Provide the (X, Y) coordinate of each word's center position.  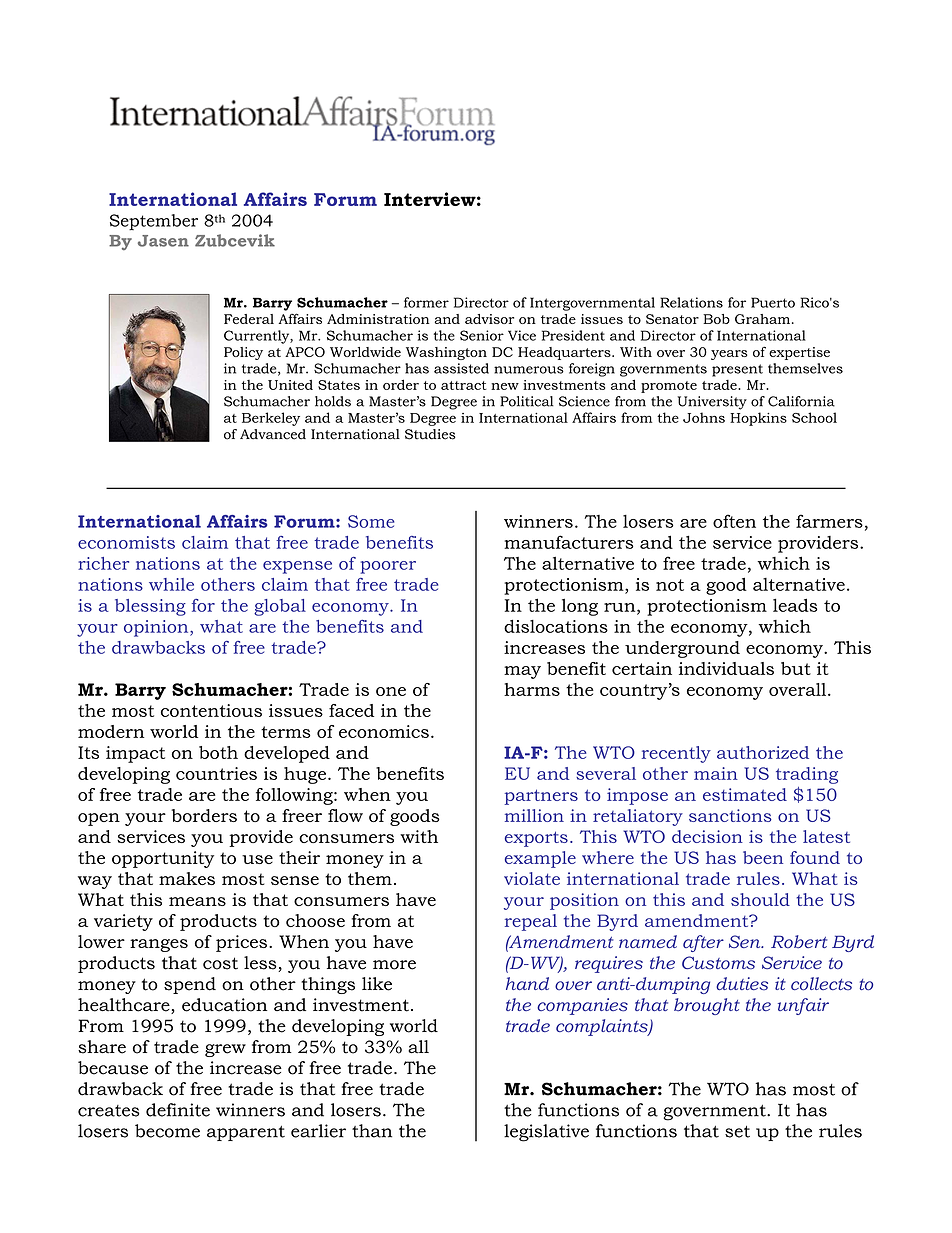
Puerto (773, 302)
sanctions (730, 815)
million (534, 815)
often (734, 521)
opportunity (163, 859)
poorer (388, 567)
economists (126, 542)
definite (178, 1110)
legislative (546, 1133)
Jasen (163, 241)
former (426, 302)
